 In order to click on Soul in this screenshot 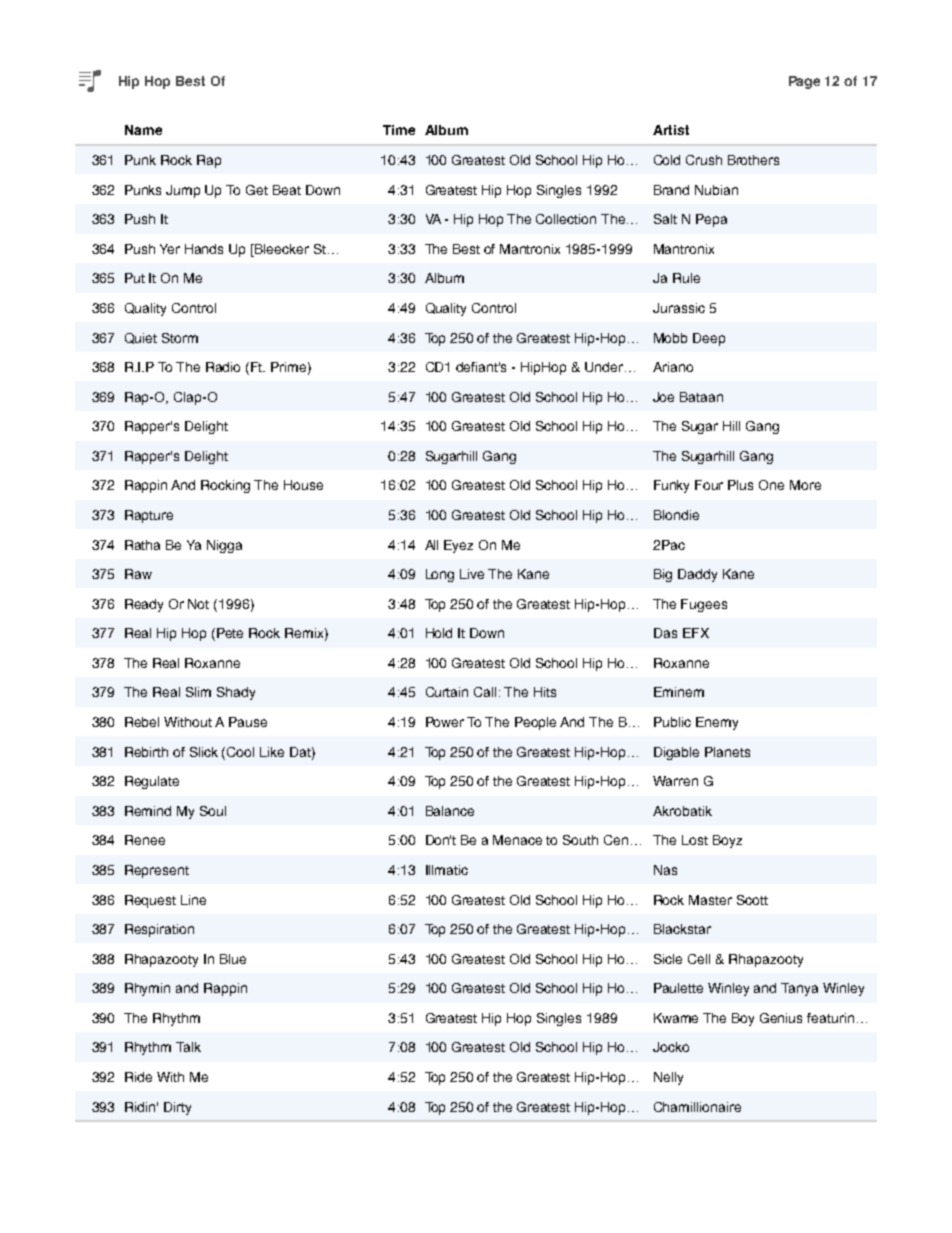, I will do `click(213, 811)`.
